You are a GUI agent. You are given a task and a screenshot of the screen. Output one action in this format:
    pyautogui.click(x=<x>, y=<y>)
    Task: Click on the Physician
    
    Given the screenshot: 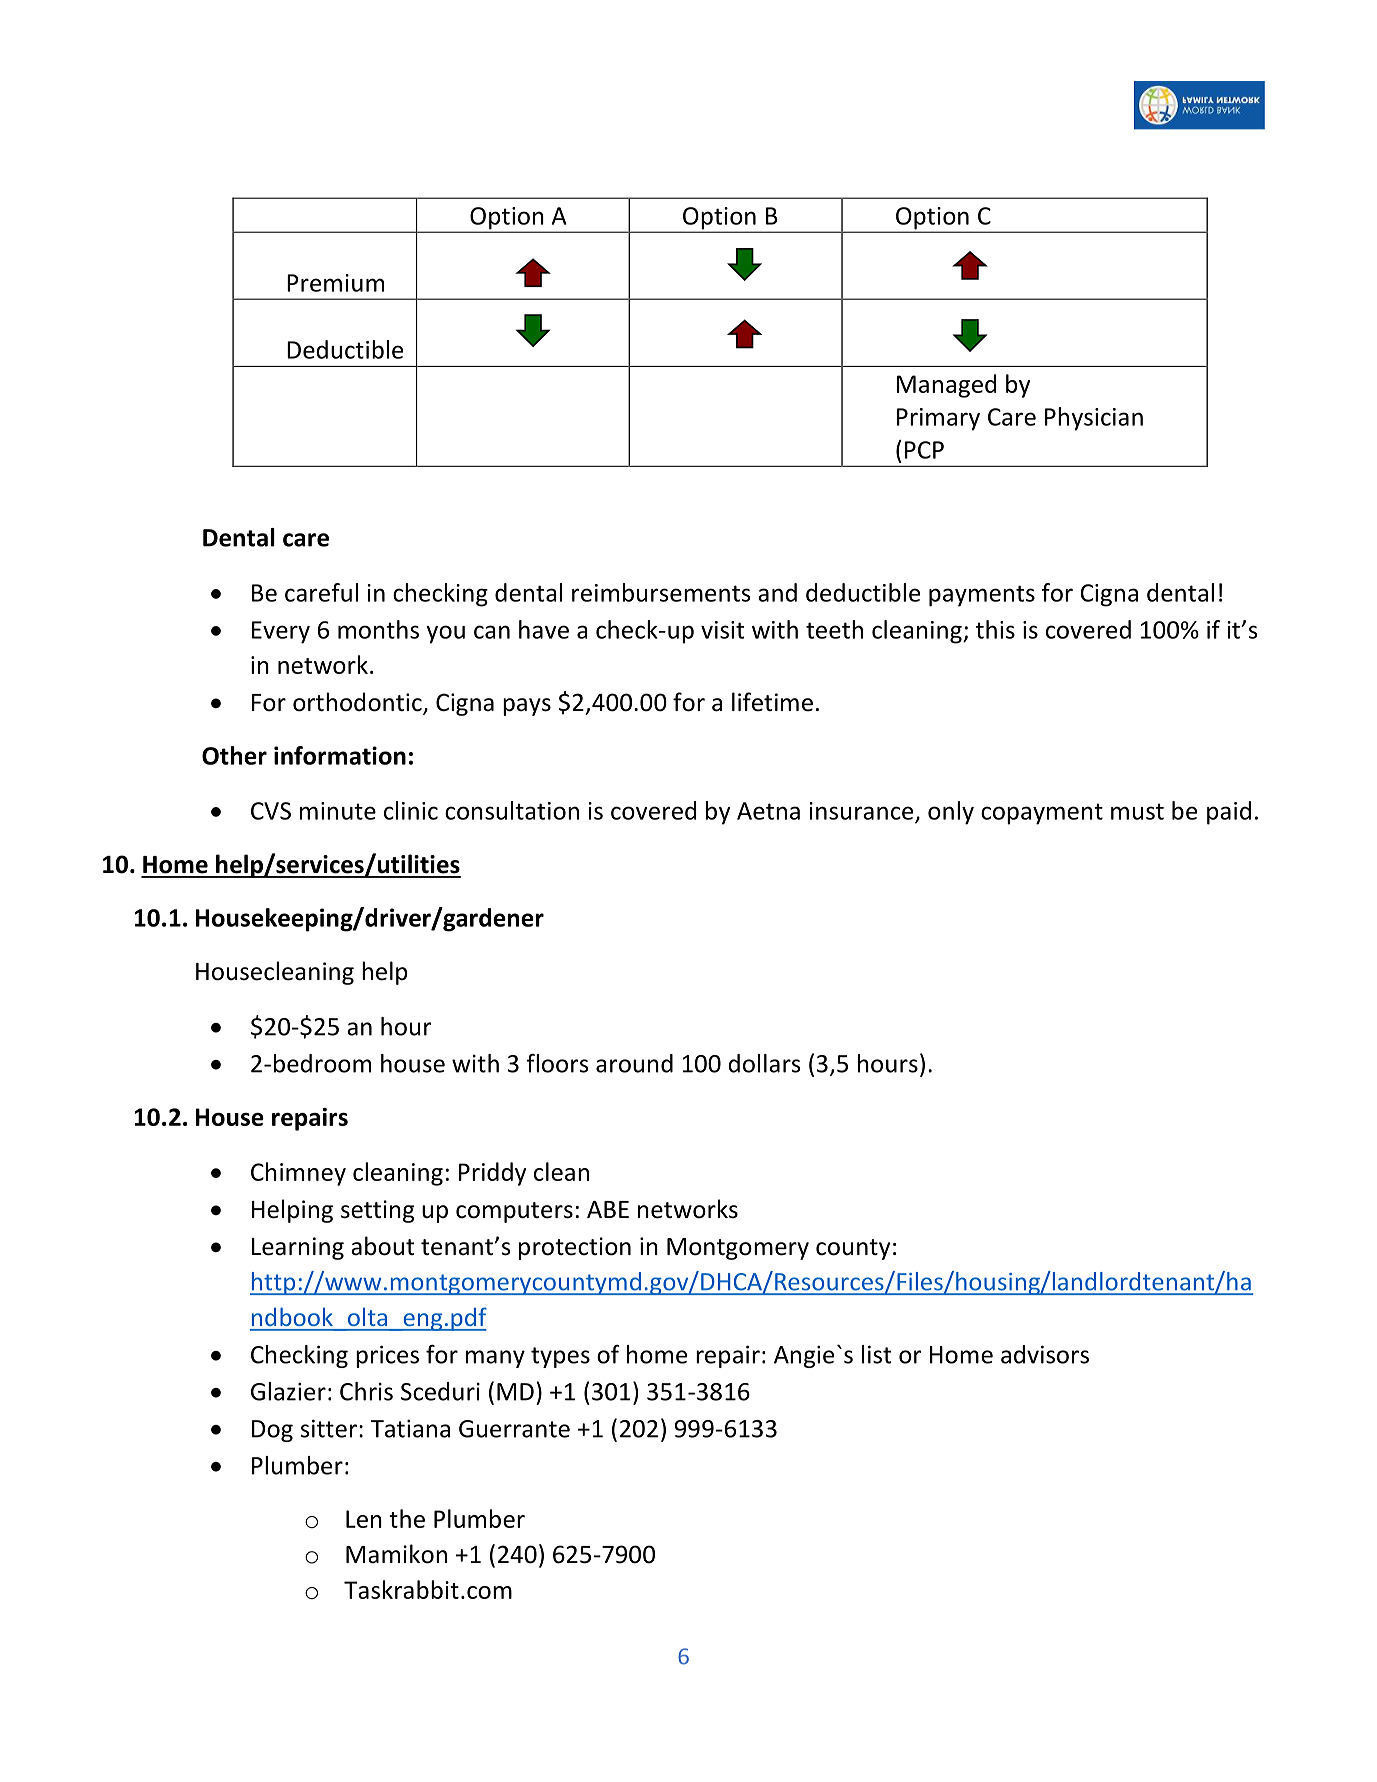 What is the action you would take?
    pyautogui.click(x=1094, y=419)
